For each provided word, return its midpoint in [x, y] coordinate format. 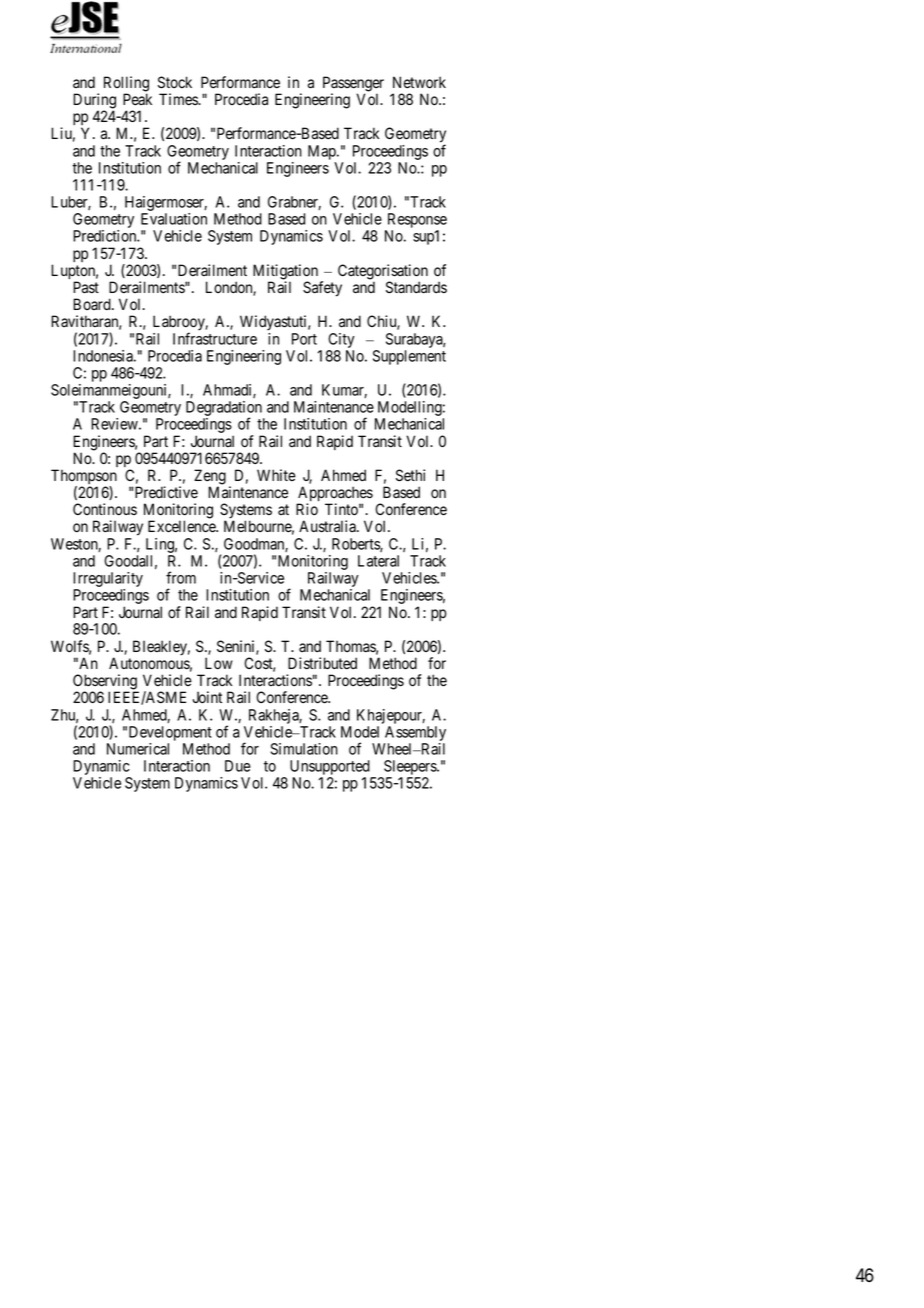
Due [238, 766]
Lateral [378, 561]
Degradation [225, 410]
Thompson [84, 478]
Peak [137, 99]
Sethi [410, 475]
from [181, 577]
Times [179, 99]
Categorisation [383, 273]
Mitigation [285, 273]
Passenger [353, 85]
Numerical [138, 749]
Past [86, 287]
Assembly [415, 733]
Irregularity [108, 581]
